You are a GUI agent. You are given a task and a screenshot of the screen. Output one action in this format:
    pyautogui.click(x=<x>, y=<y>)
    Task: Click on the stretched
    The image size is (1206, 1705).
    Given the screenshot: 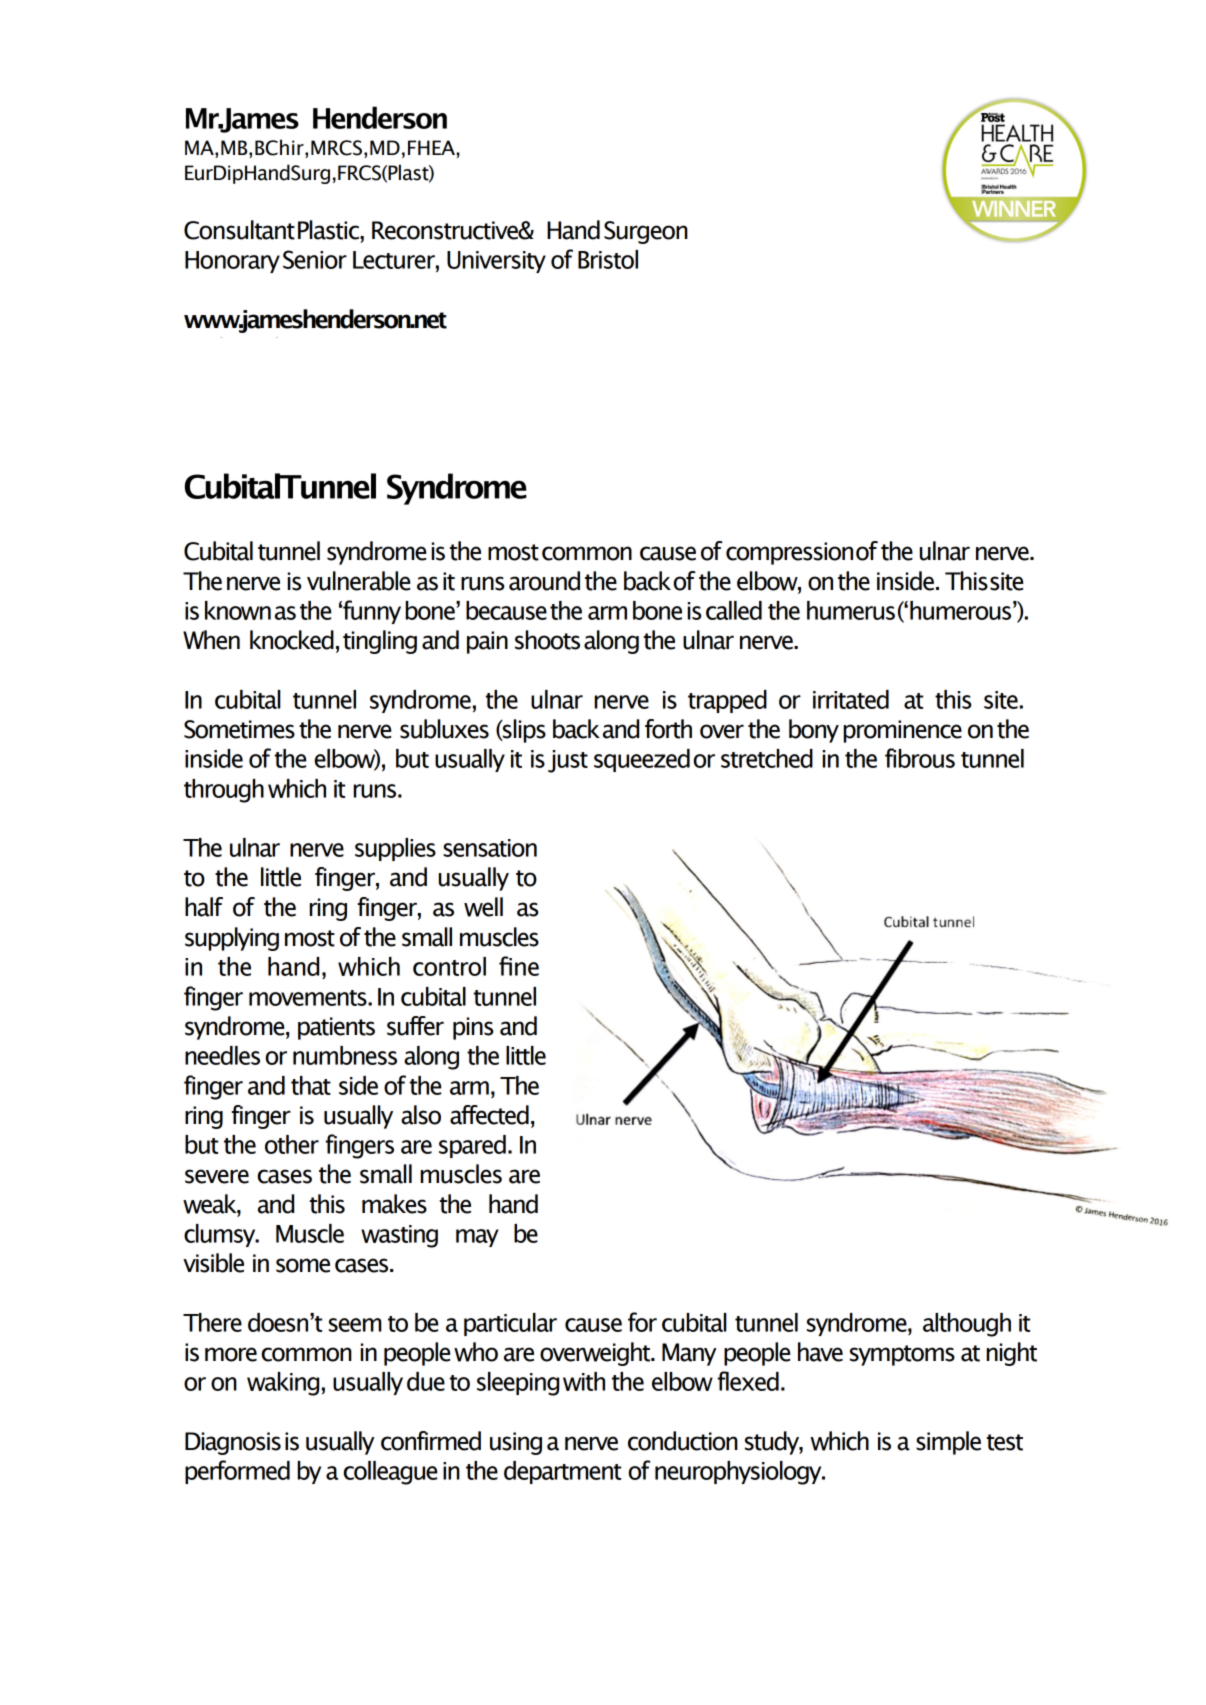 What is the action you would take?
    pyautogui.click(x=767, y=758)
